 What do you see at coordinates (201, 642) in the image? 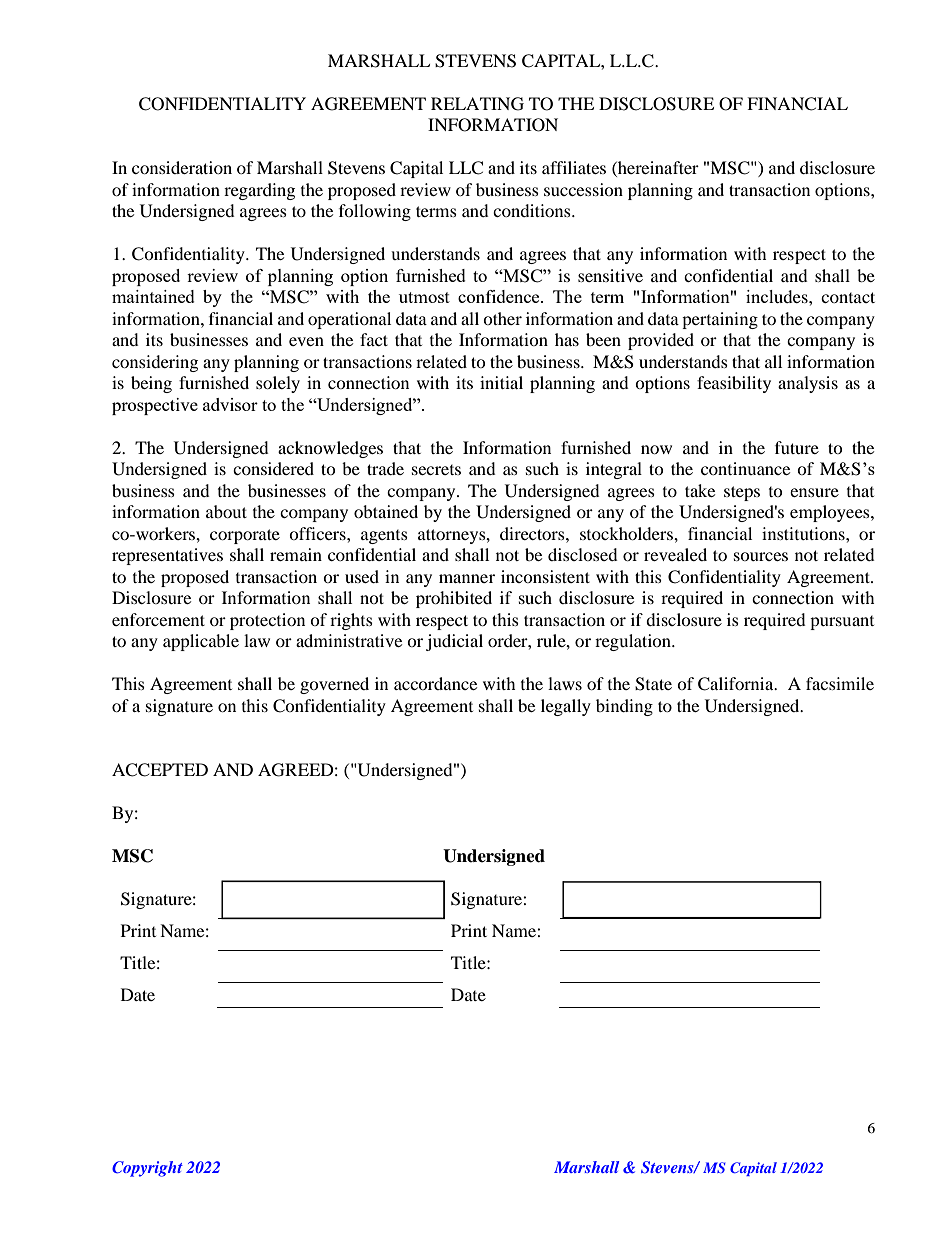
I see `applicable` at bounding box center [201, 642].
